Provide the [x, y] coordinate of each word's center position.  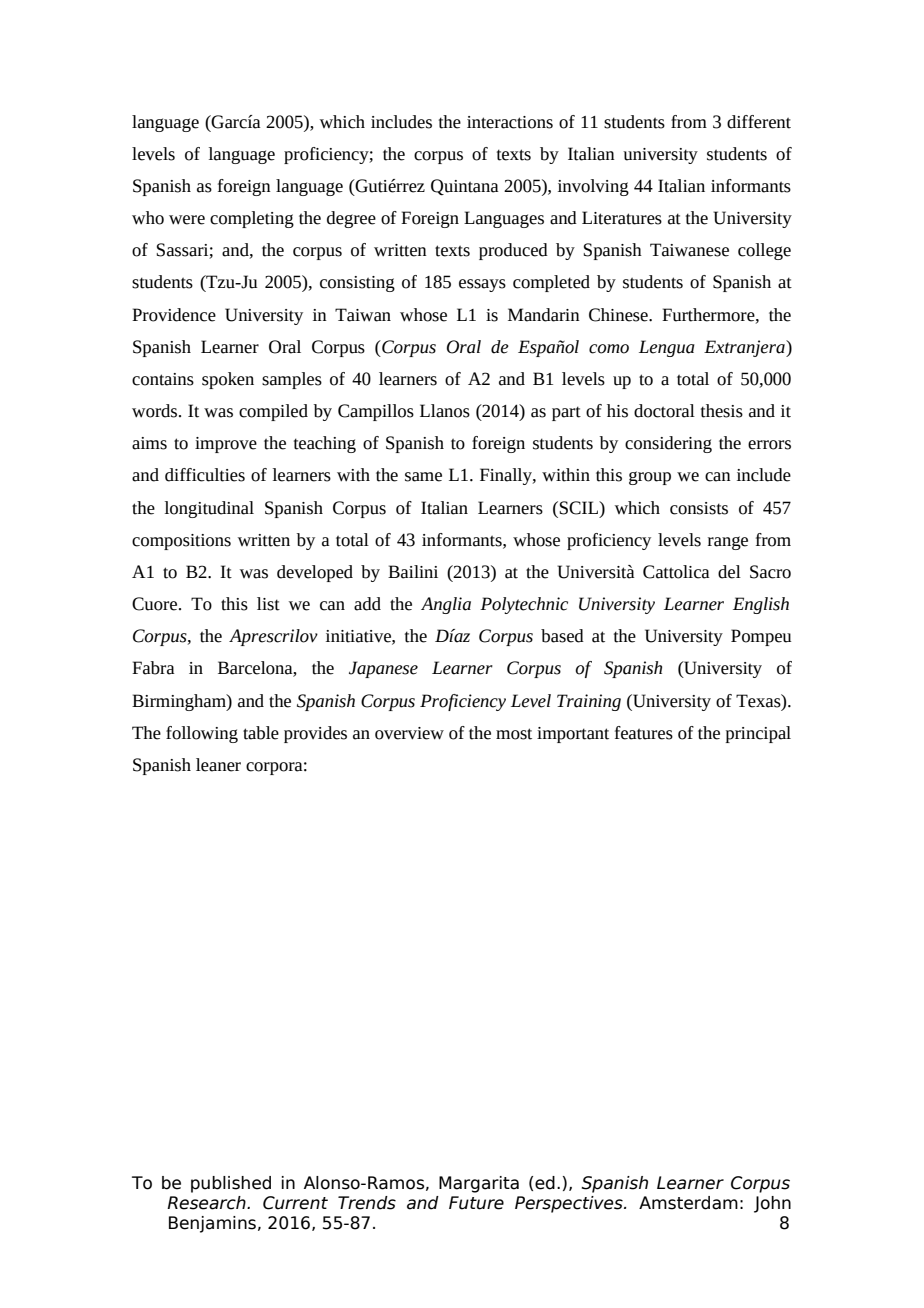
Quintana [465, 187]
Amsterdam [688, 1203]
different [759, 122]
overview [409, 733]
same [423, 477]
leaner [218, 765]
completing [252, 219]
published [231, 1184]
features [644, 733]
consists [699, 508]
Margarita [479, 1184]
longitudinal [209, 509]
